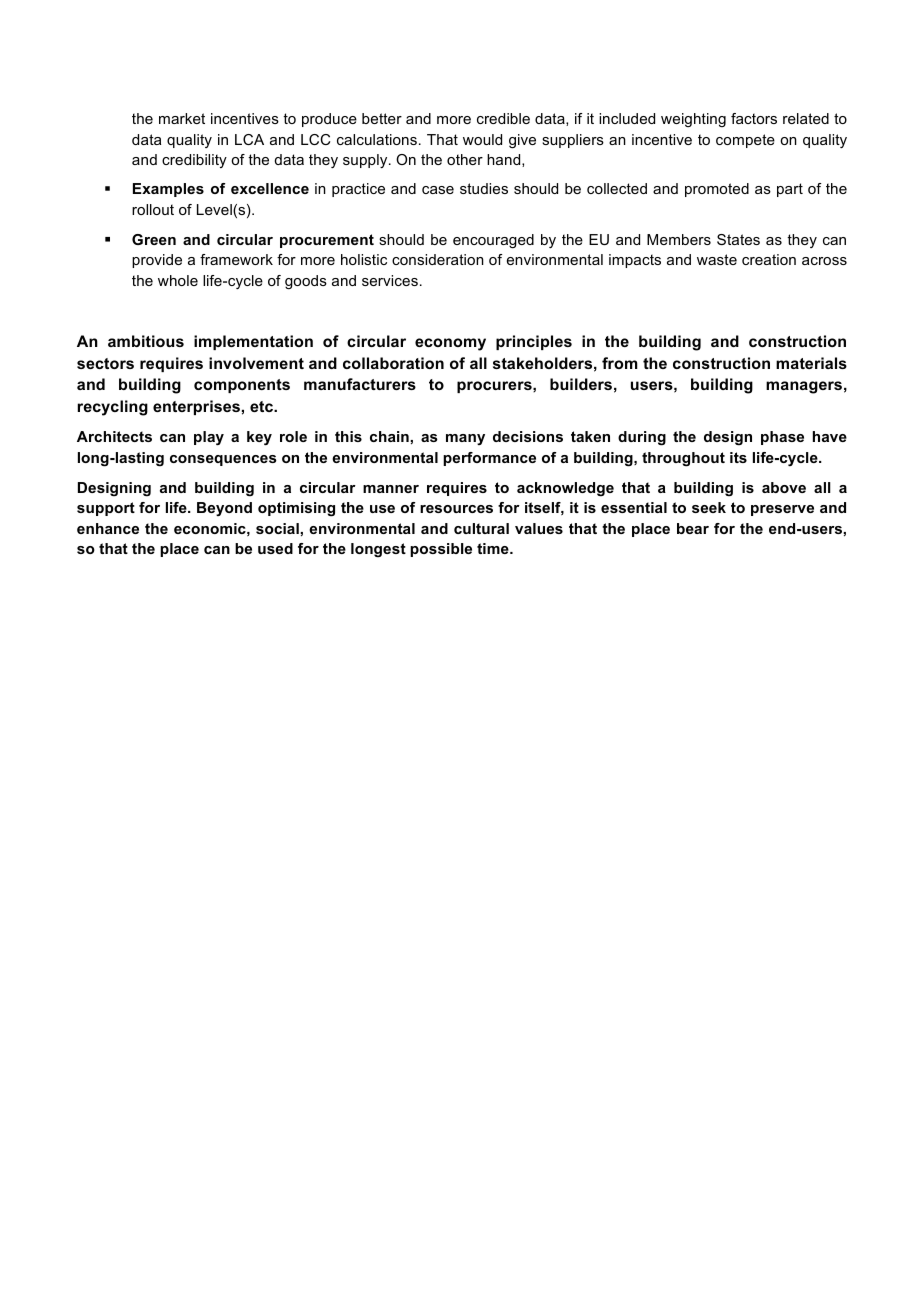 This screenshot has width=924, height=1308. Describe the element at coordinates (450, 344) in the screenshot. I see `economy` at that location.
